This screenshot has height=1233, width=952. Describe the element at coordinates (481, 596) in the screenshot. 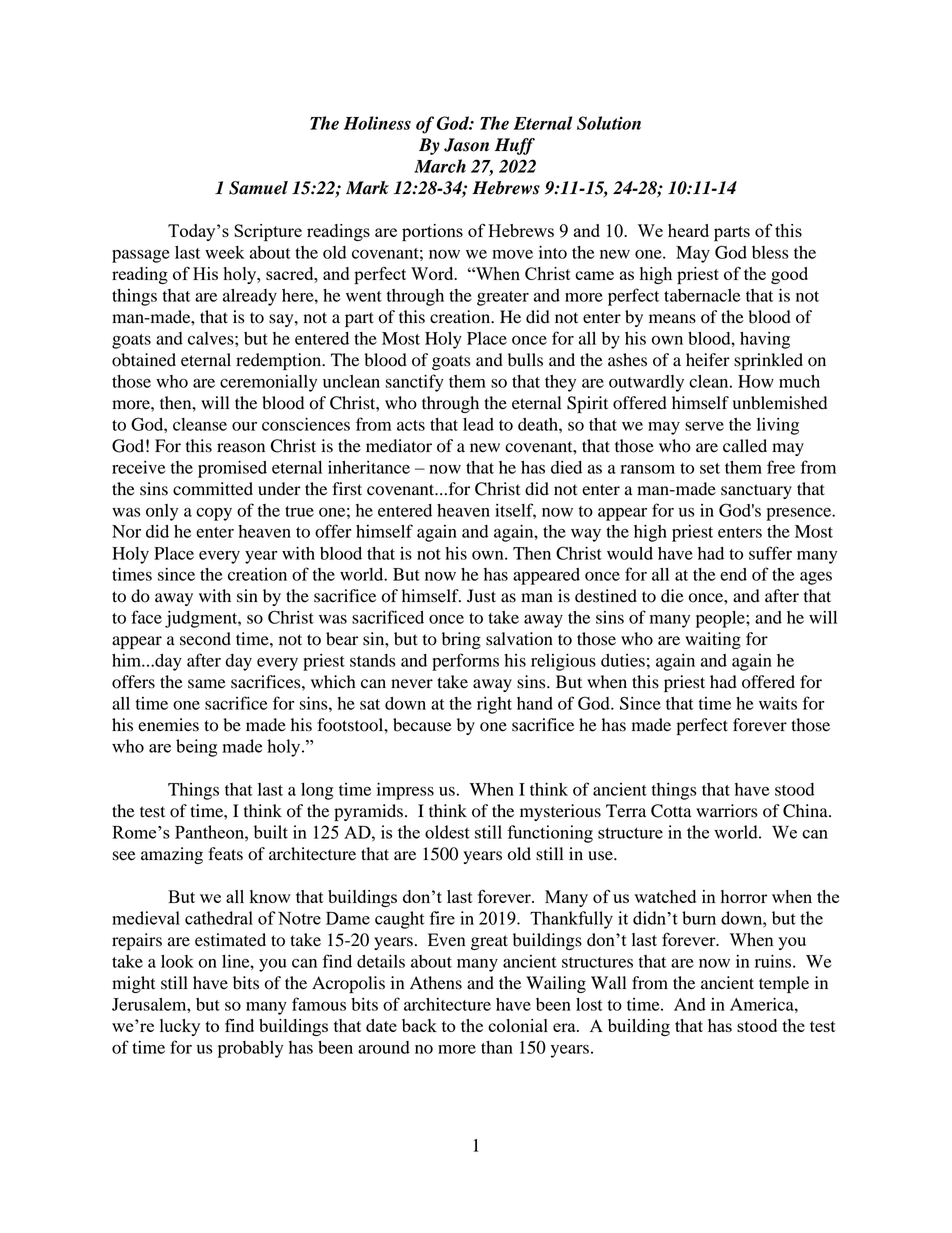

I see `Just` at that location.
